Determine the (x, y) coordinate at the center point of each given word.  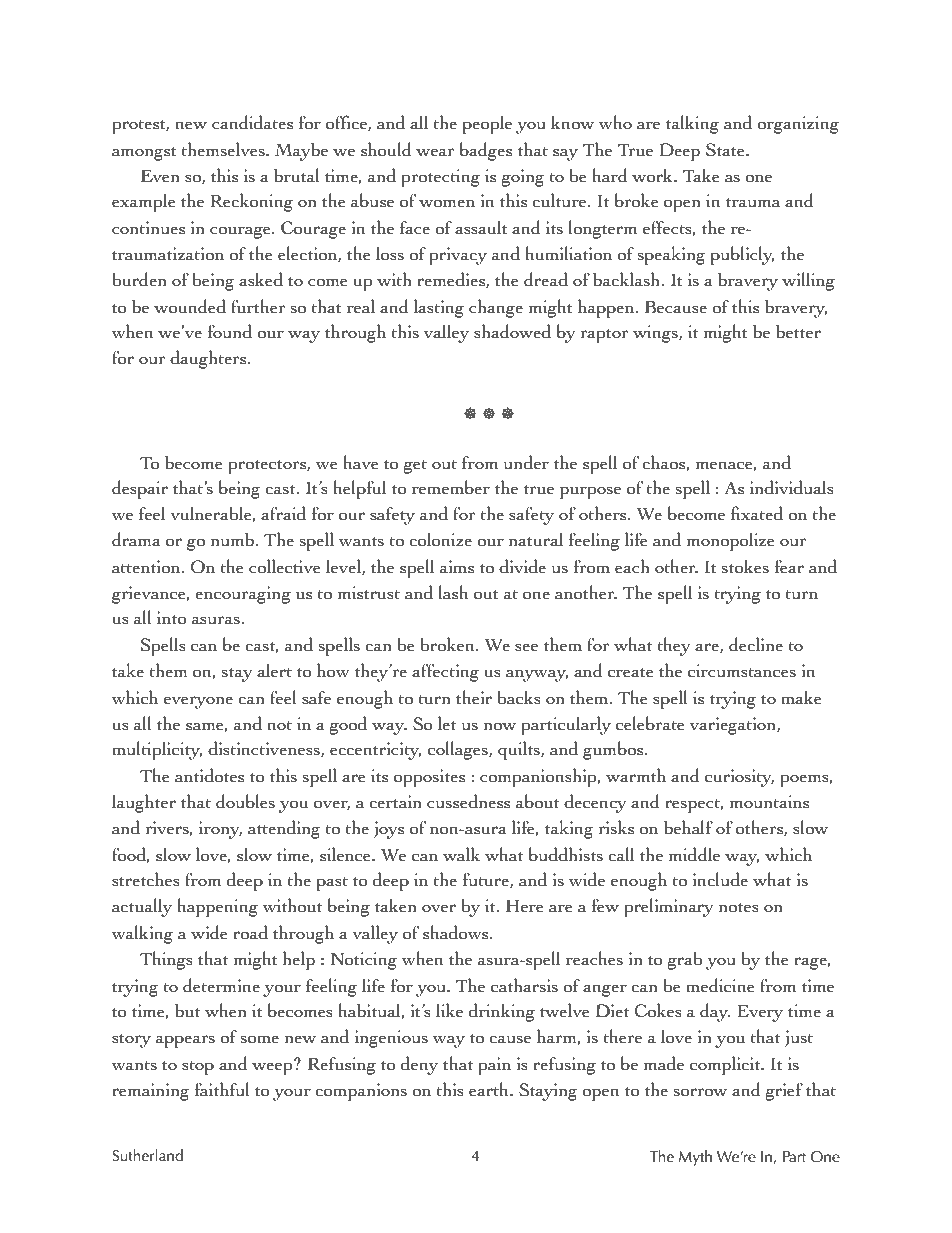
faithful (222, 1089)
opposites (429, 778)
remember (451, 487)
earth (490, 1089)
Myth (695, 1158)
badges (486, 151)
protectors (268, 466)
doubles (245, 801)
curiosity (739, 778)
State (726, 150)
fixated (757, 513)
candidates (252, 122)
